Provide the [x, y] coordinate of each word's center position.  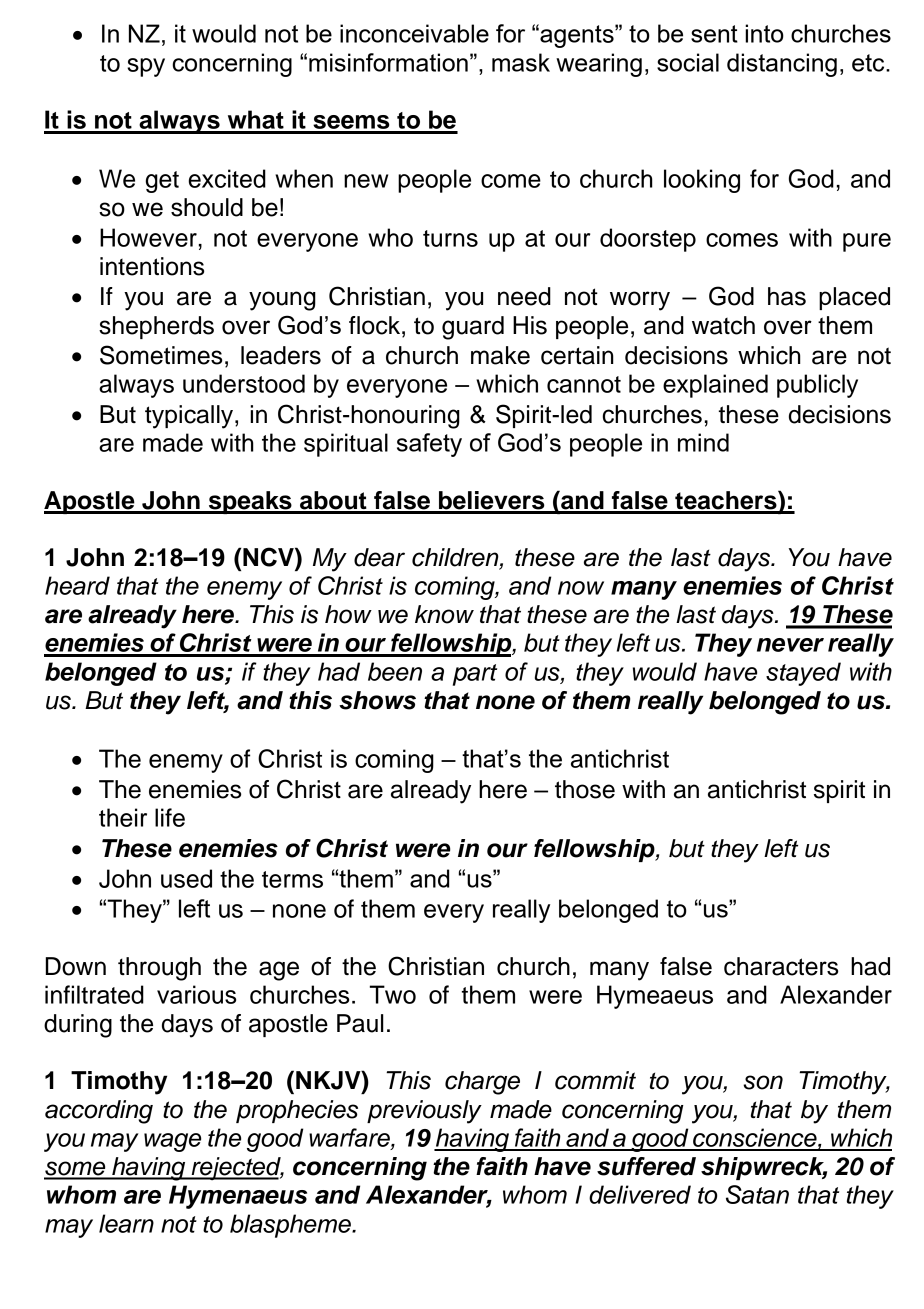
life [170, 817]
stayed [803, 674]
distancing [782, 65]
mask [521, 62]
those [585, 789]
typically [189, 417]
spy [146, 67]
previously [424, 1112]
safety [429, 445]
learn [126, 1223]
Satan [757, 1194]
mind [703, 442]
